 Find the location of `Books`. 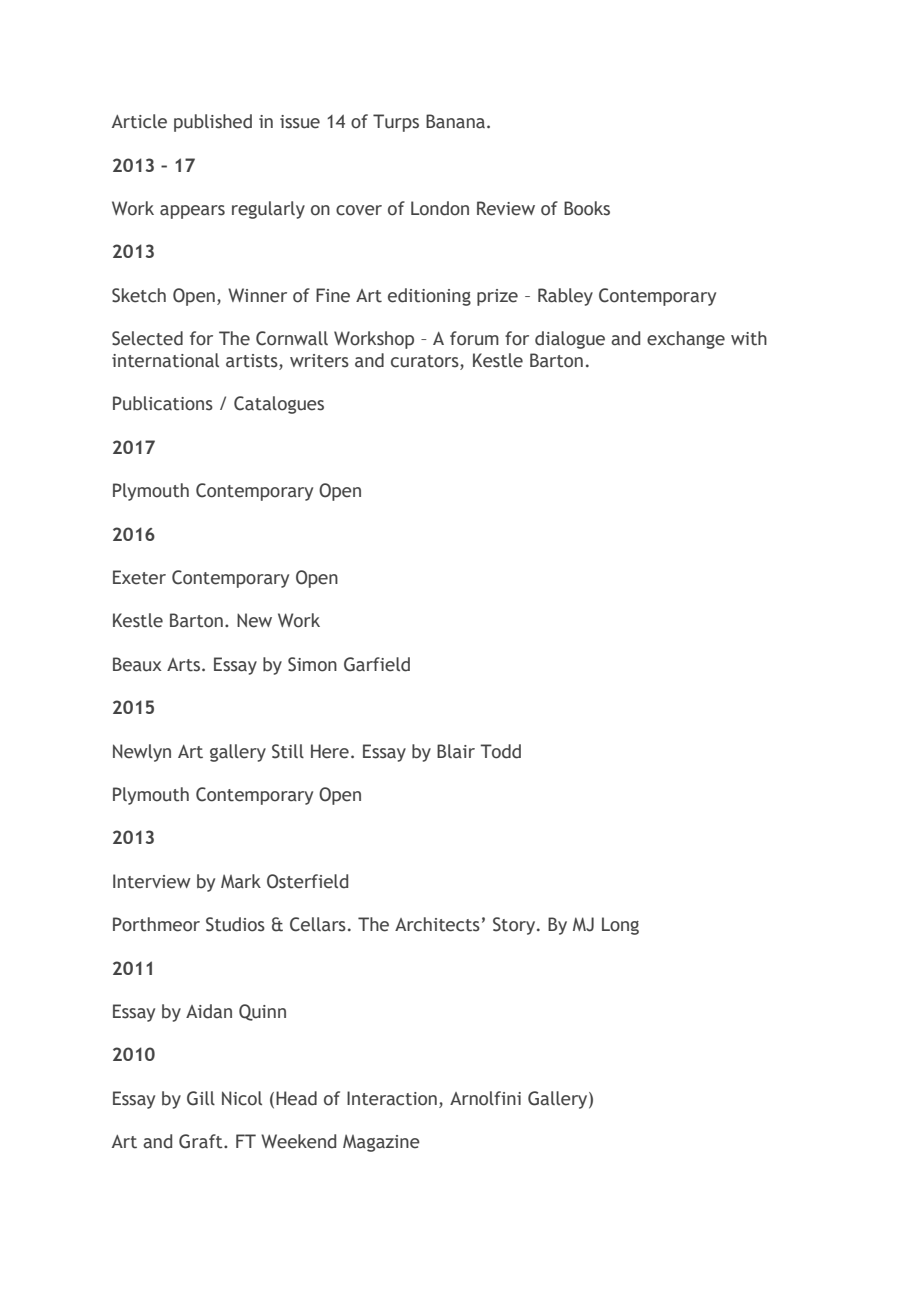

Books is located at coordinates (587, 208).
